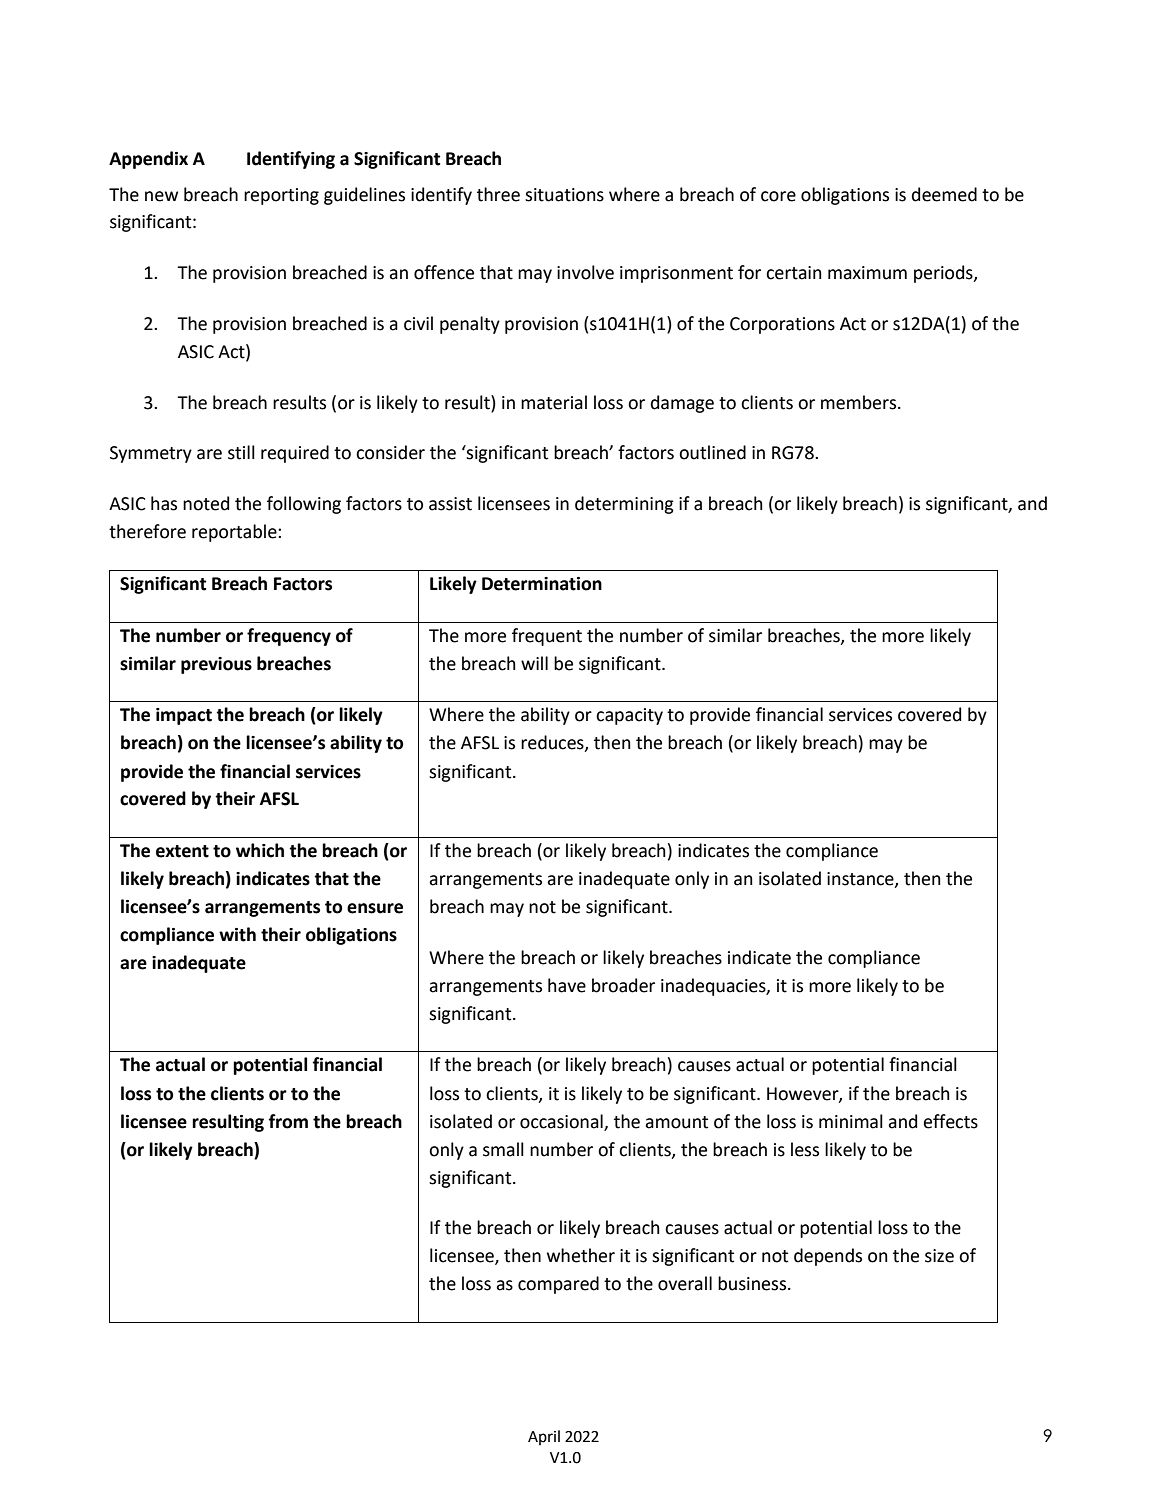 The image size is (1162, 1504). What do you see at coordinates (544, 1437) in the document?
I see `April` at bounding box center [544, 1437].
